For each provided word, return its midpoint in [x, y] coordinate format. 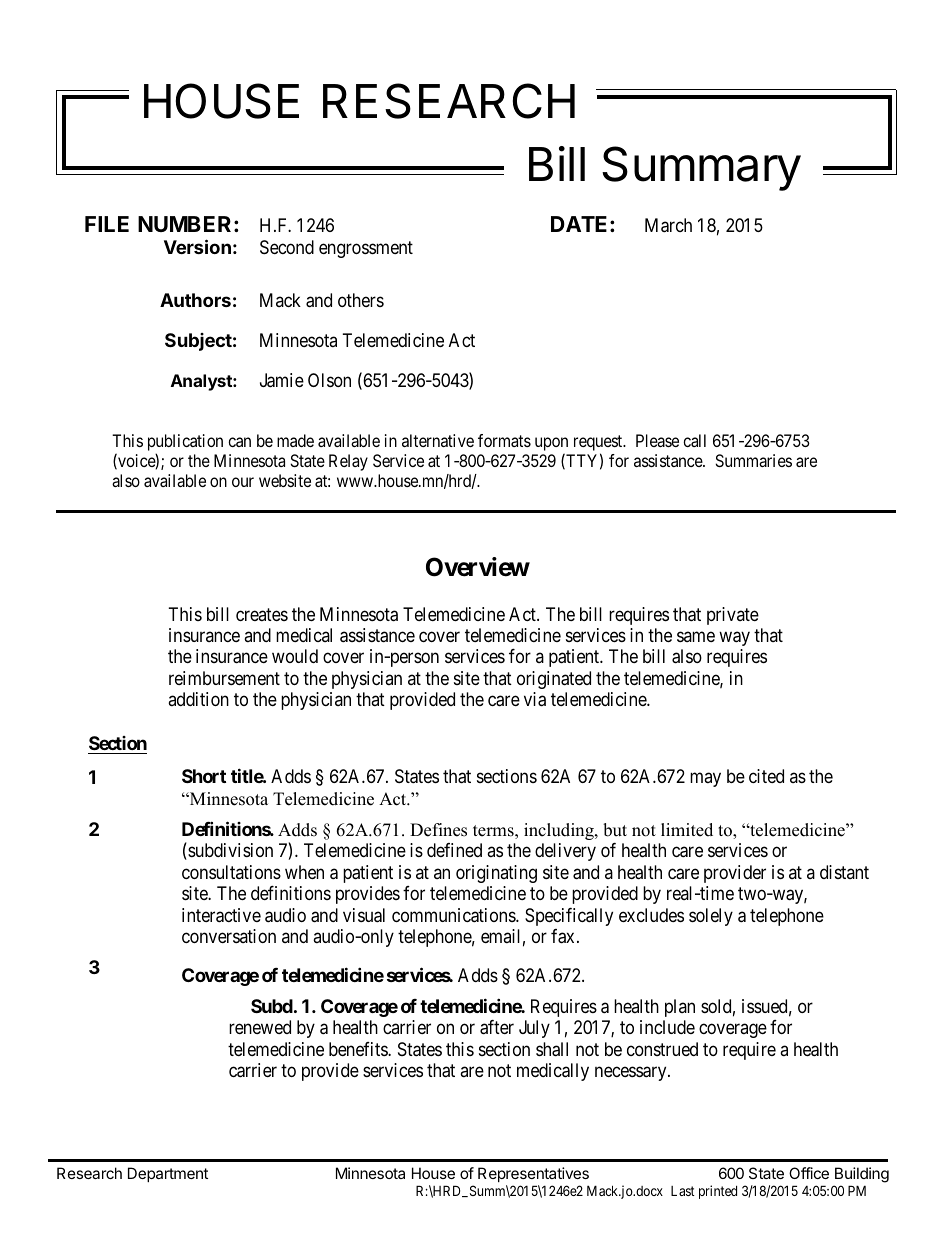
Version [197, 246]
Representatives [533, 1176]
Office [809, 1173]
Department [168, 1174]
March [668, 225]
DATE [579, 224]
